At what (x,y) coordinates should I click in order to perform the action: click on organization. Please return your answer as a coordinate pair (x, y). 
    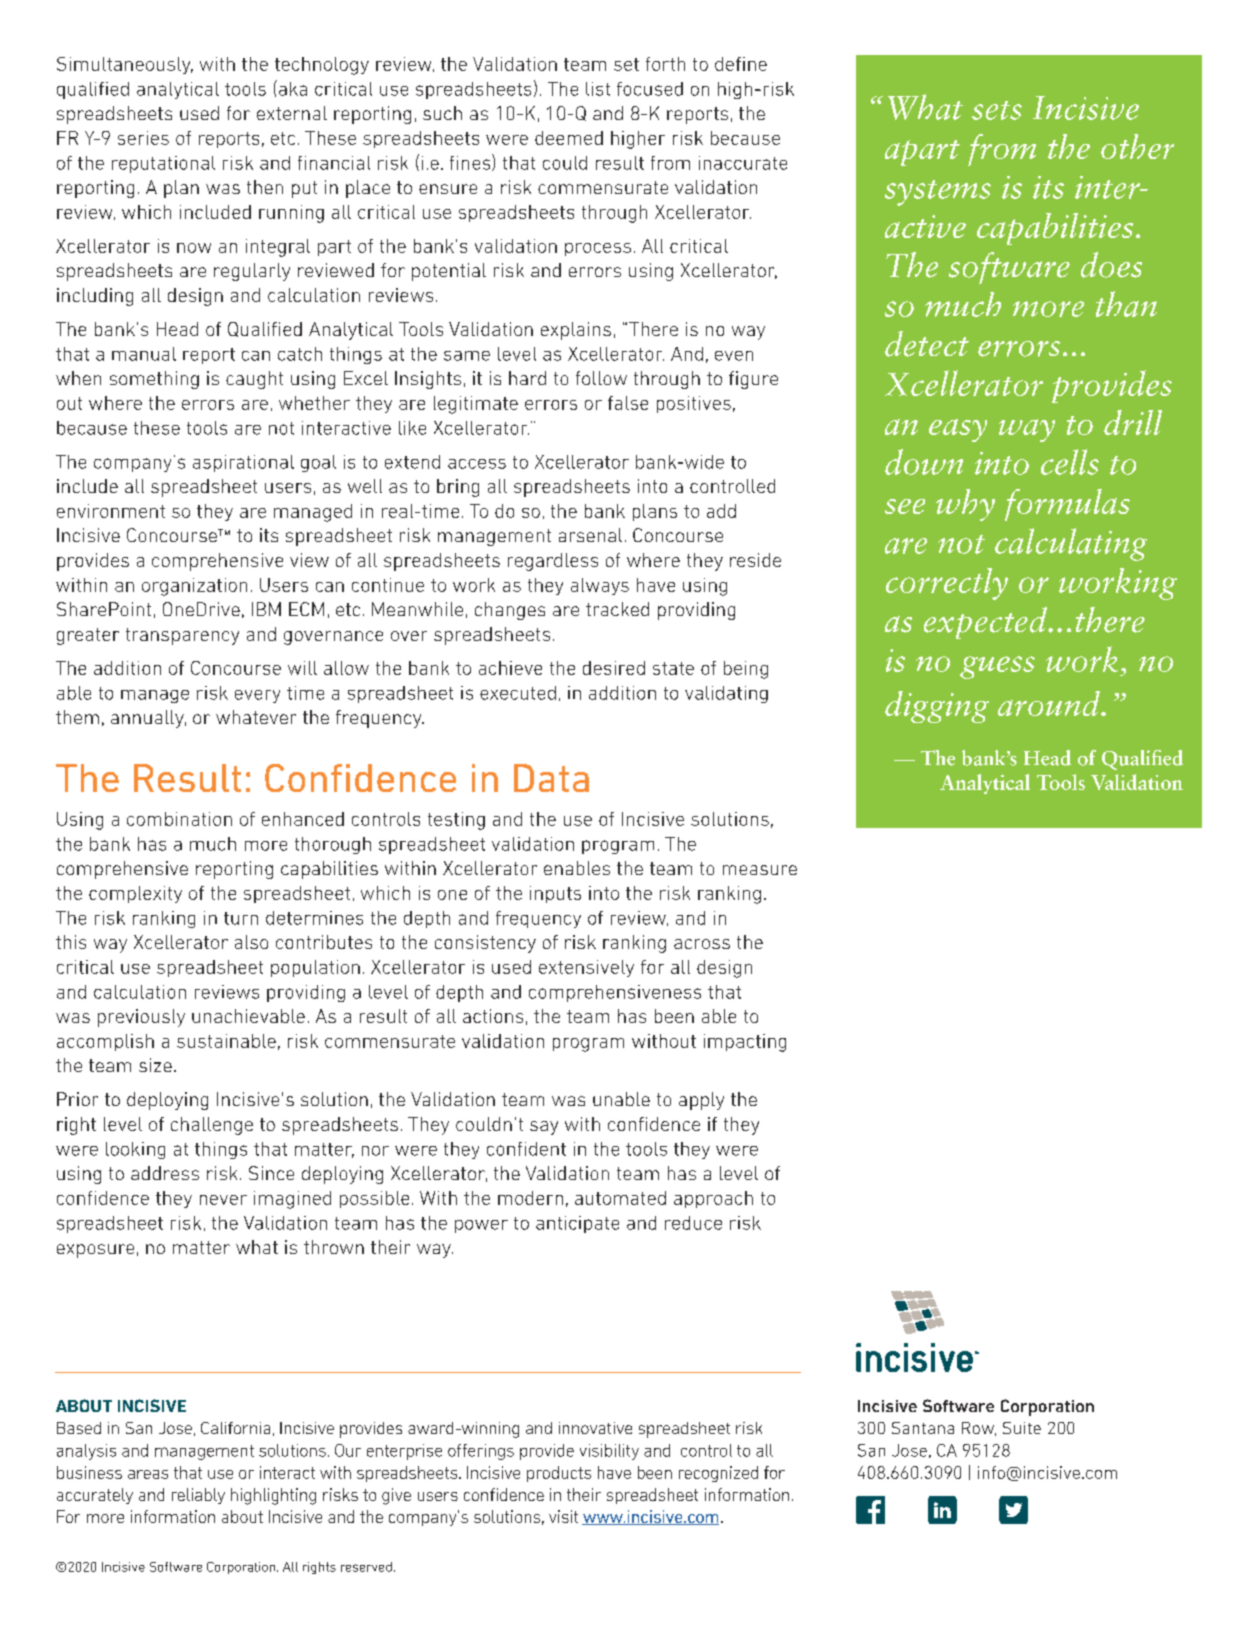
    Looking at the image, I should click on (194, 587).
